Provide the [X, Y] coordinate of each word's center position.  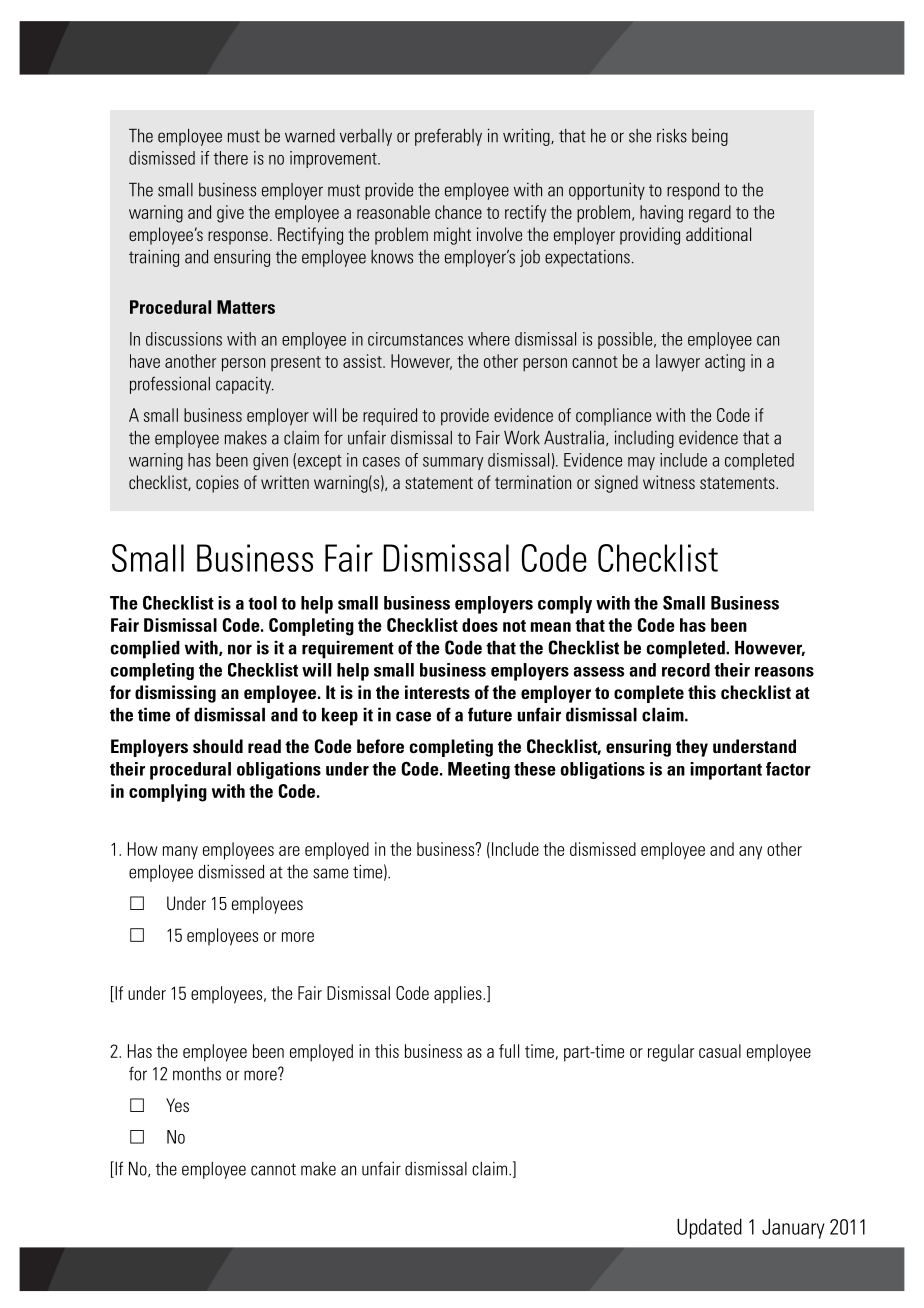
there [231, 158]
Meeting [479, 770]
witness [669, 482]
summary [453, 463]
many [180, 853]
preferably [448, 137]
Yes [177, 1105]
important [726, 771]
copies [217, 484]
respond [693, 191]
